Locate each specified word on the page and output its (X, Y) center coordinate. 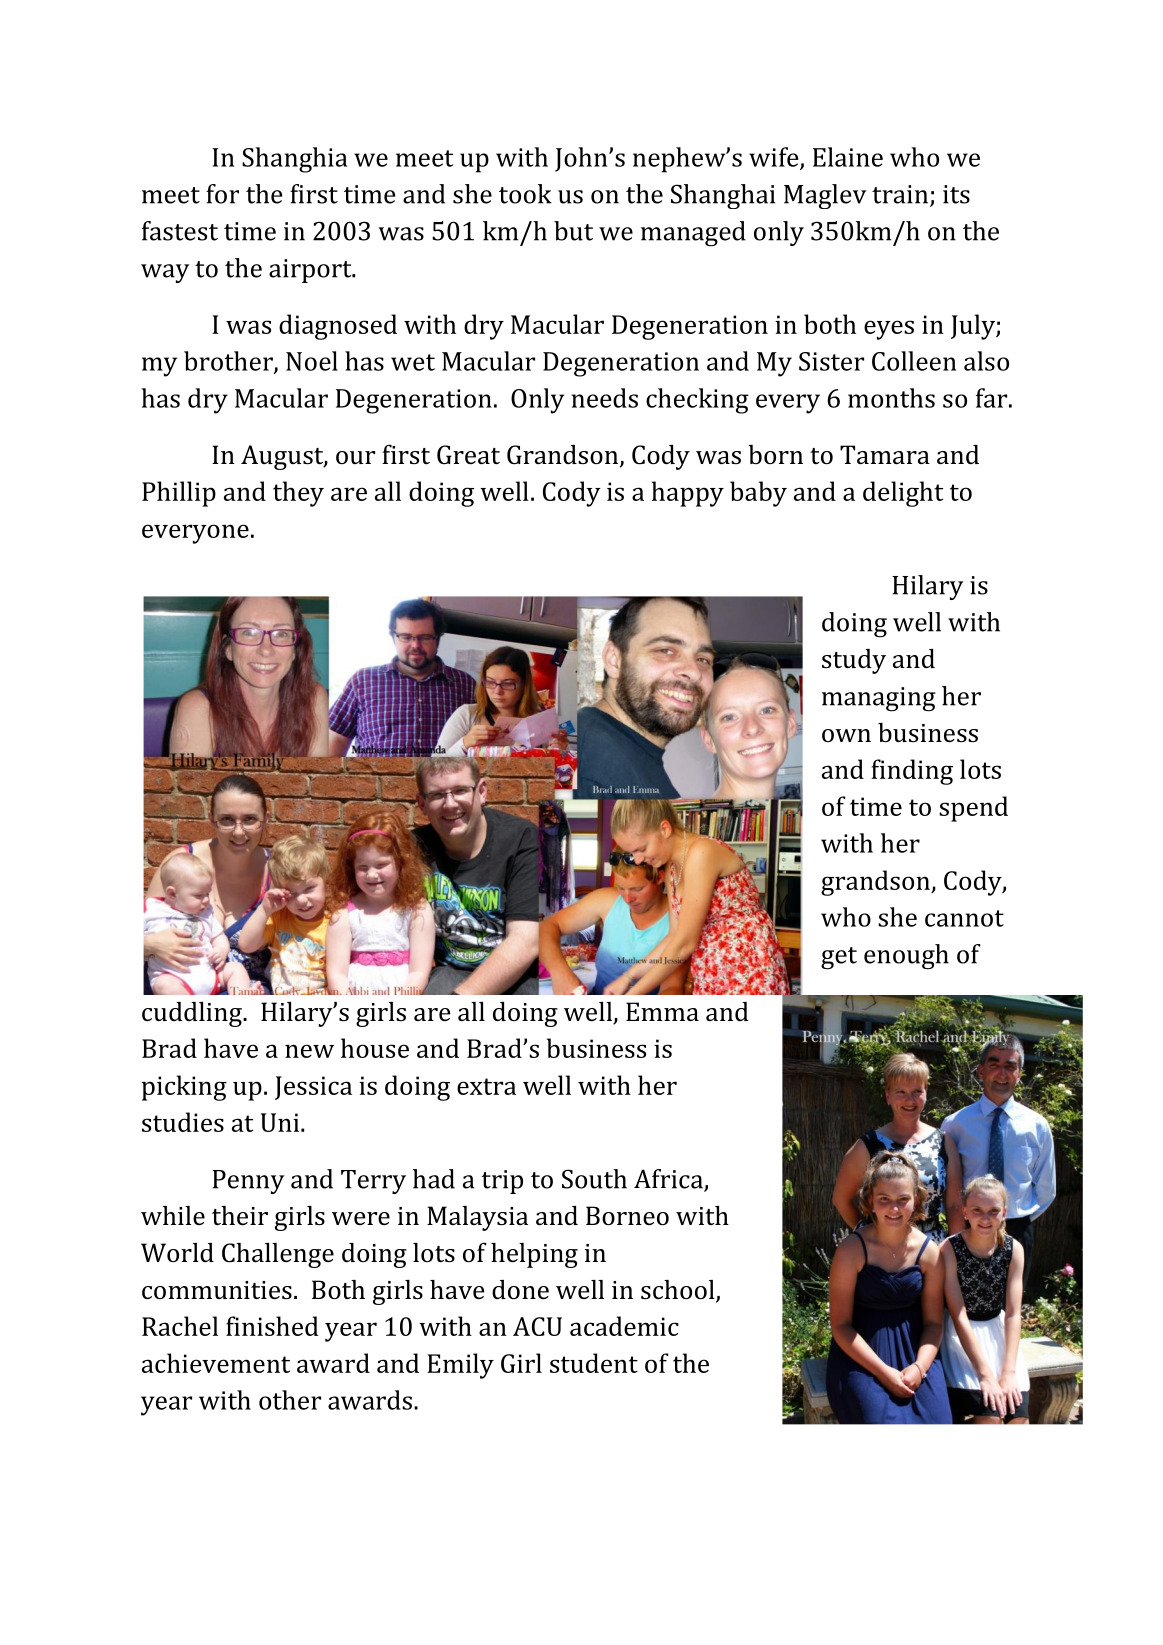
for (222, 194)
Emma (662, 1012)
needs (605, 398)
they (298, 494)
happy (688, 494)
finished (272, 1326)
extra (486, 1086)
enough (906, 957)
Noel (312, 361)
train (901, 195)
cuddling (193, 1014)
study (854, 661)
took (525, 194)
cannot (964, 918)
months (891, 398)
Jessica (313, 1088)
